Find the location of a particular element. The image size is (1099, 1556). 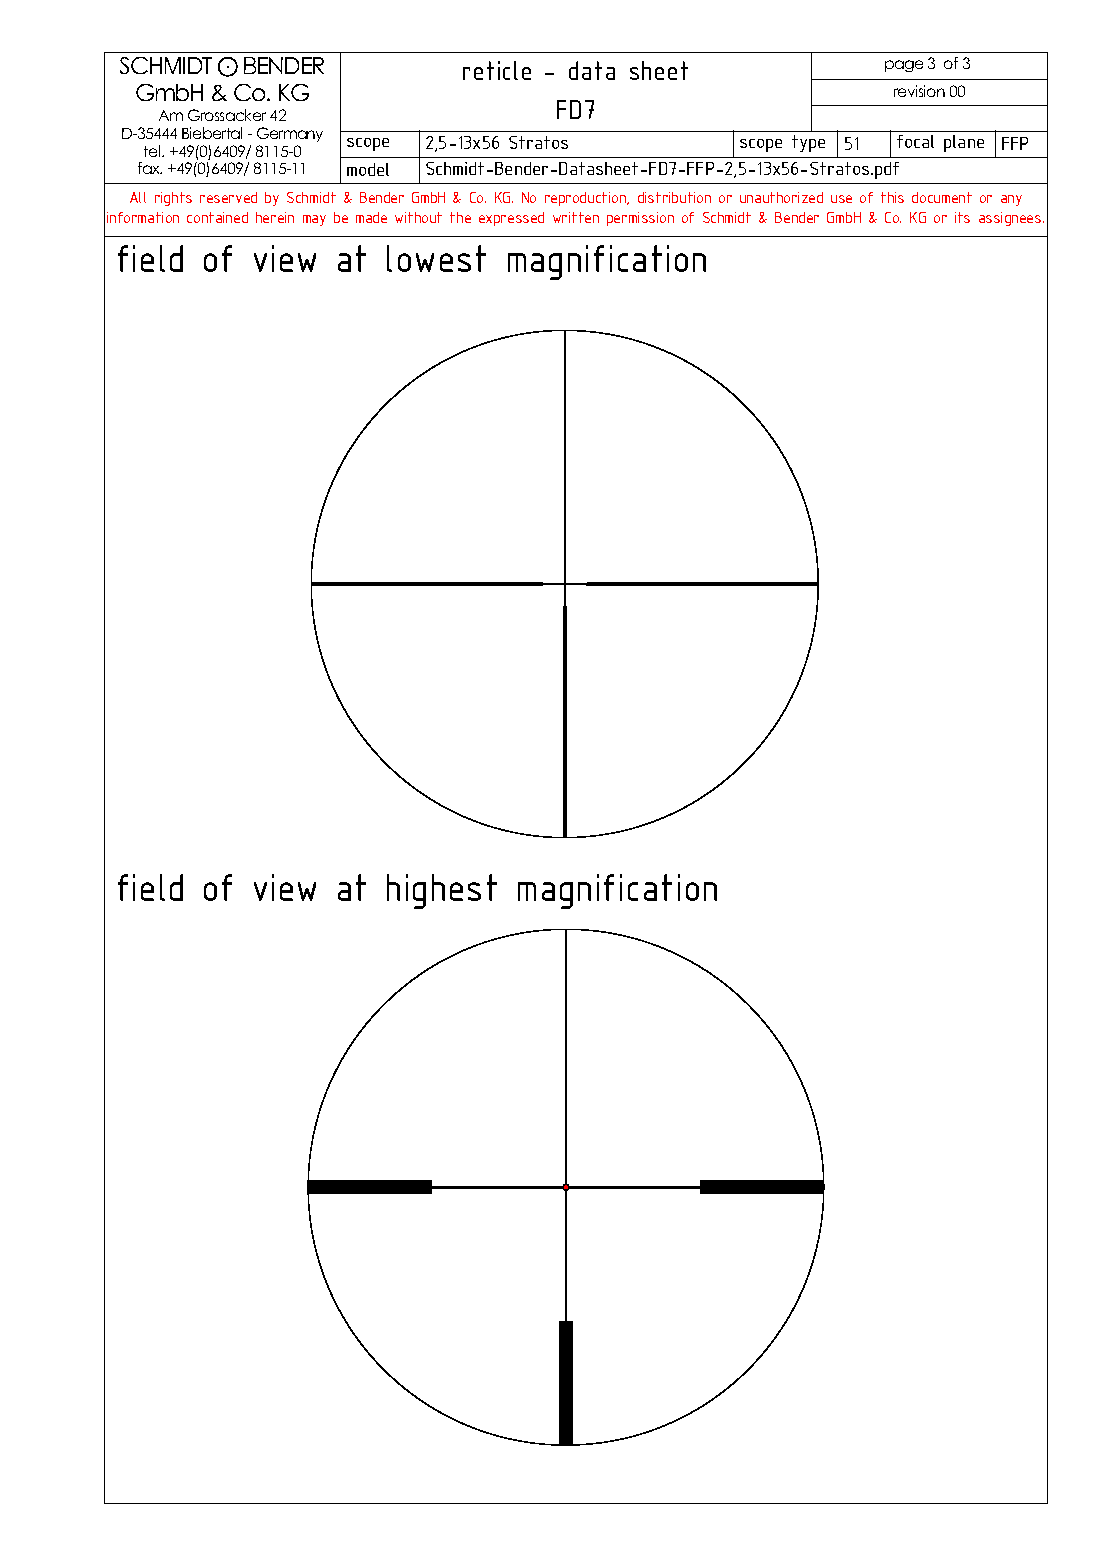

may is located at coordinates (314, 220).
